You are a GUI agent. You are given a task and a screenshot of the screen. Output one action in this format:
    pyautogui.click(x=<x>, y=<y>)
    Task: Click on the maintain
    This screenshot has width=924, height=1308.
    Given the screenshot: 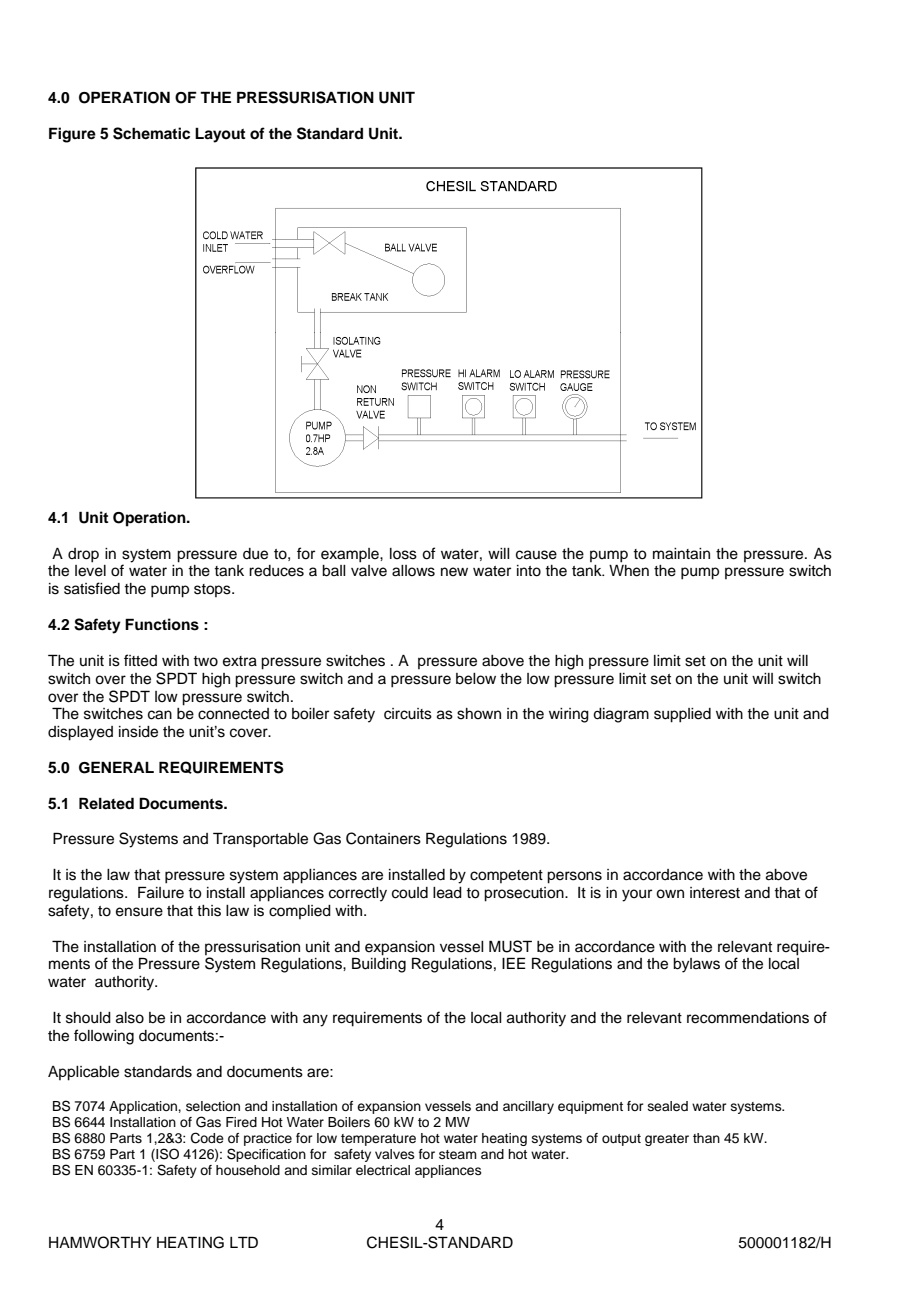 What is the action you would take?
    pyautogui.click(x=681, y=554)
